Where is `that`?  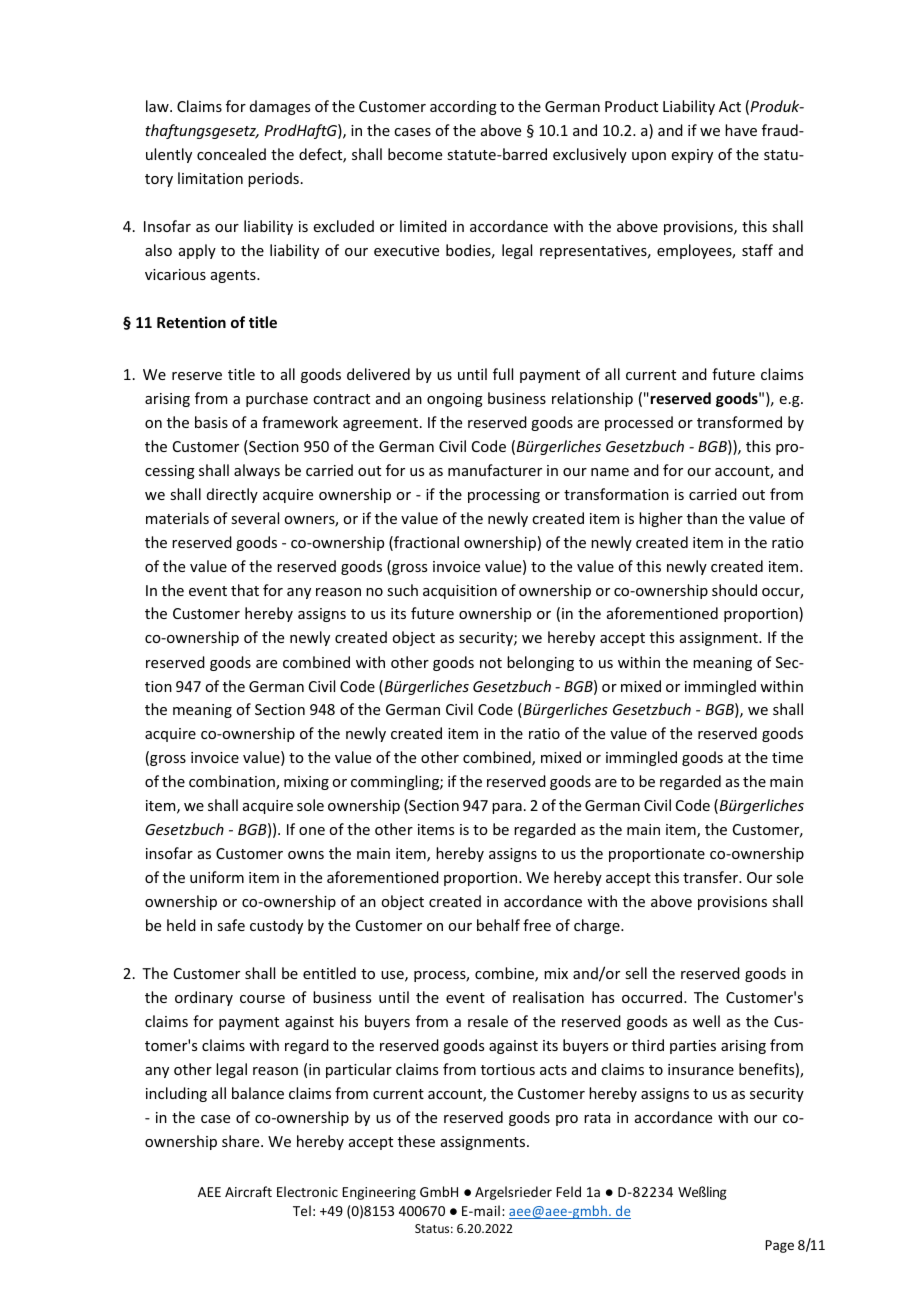
that is located at coordinates (245, 590).
